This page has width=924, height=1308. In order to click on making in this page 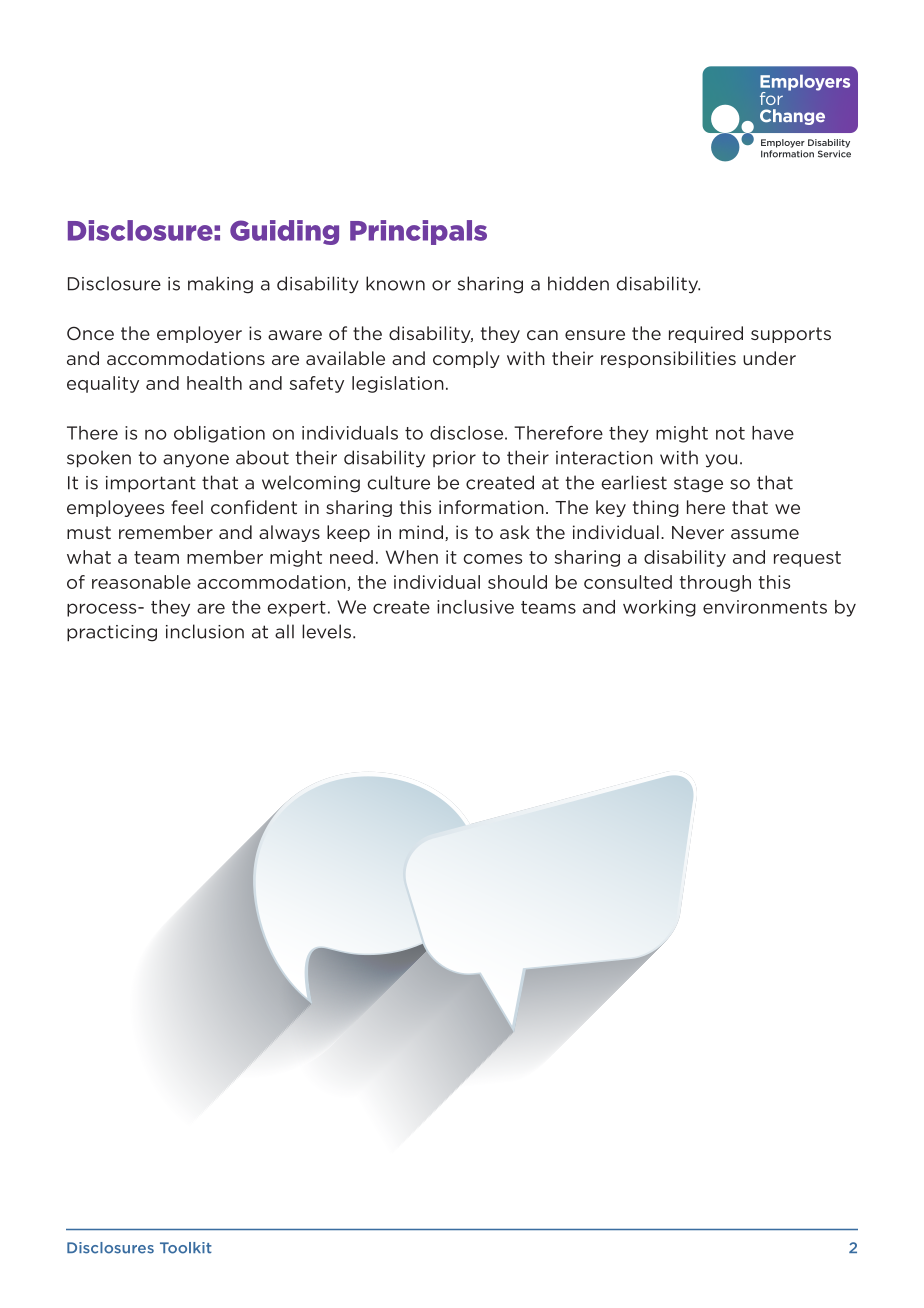, I will do `click(220, 285)`.
